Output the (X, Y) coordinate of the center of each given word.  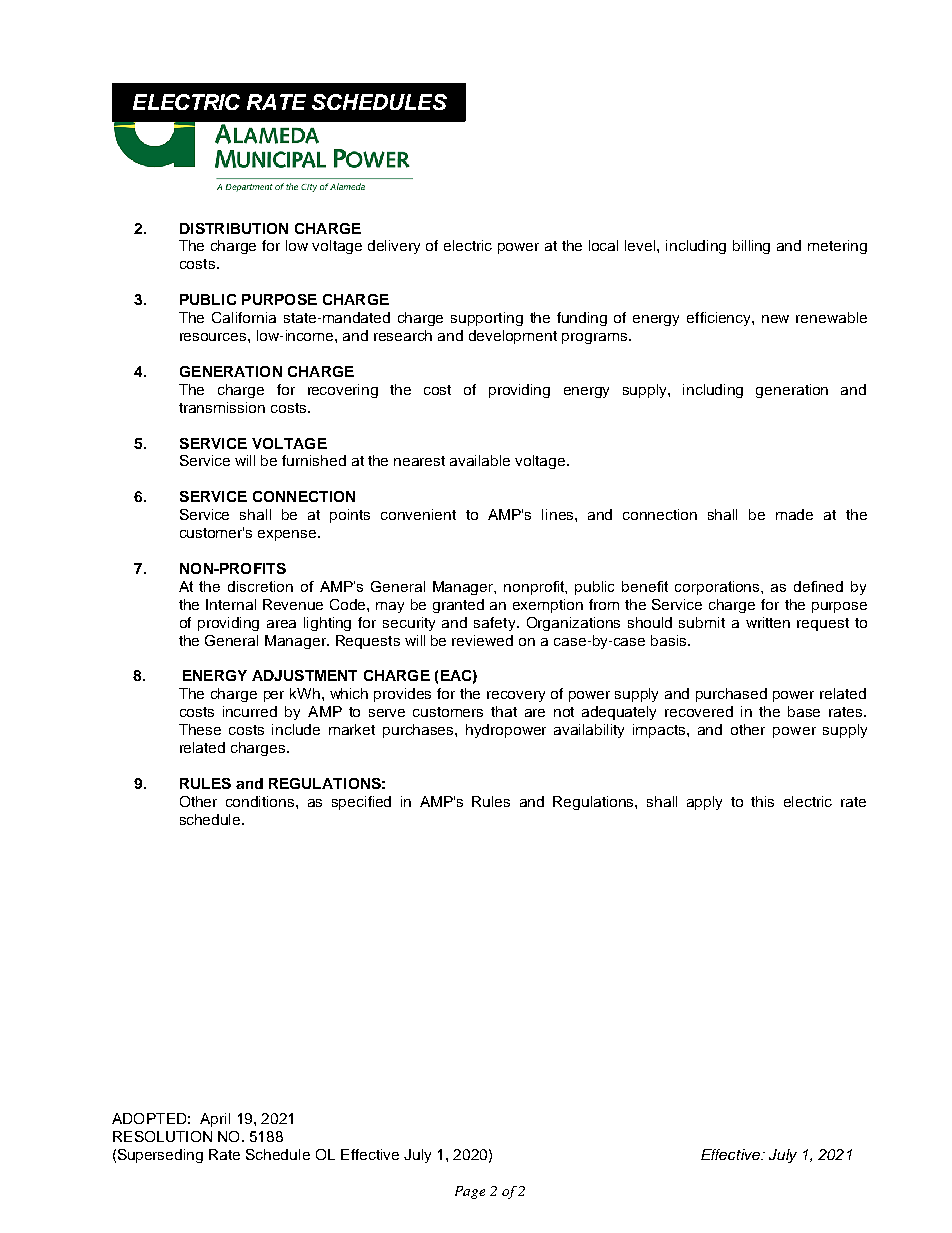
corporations (718, 588)
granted (458, 606)
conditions (261, 801)
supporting (487, 319)
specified (361, 803)
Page (470, 1192)
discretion (260, 586)
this (762, 801)
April (215, 1120)
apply (704, 803)
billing (751, 247)
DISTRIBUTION (234, 228)
